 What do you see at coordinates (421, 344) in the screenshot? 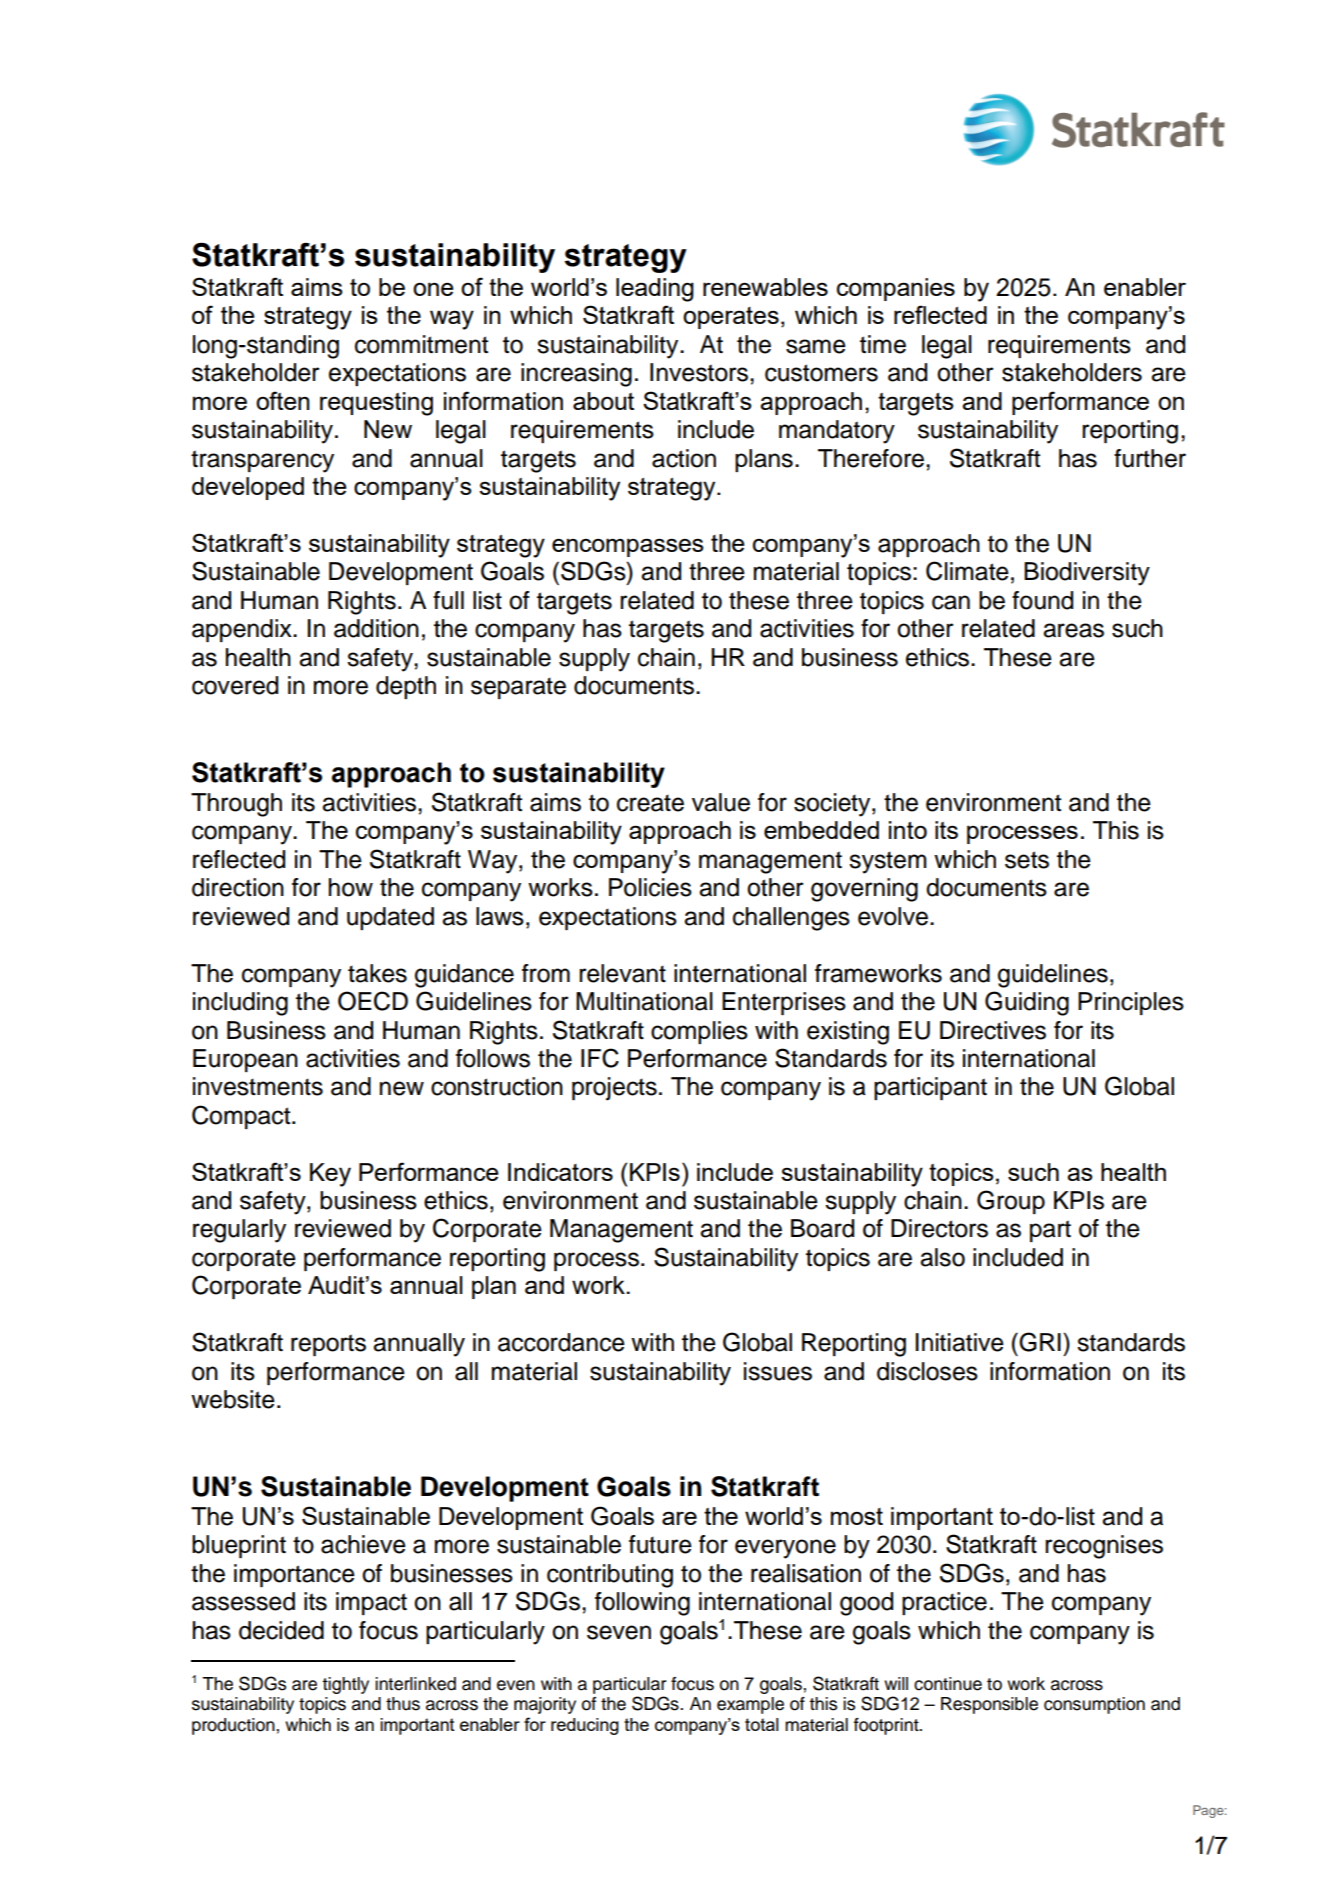
I see `commitment` at bounding box center [421, 344].
